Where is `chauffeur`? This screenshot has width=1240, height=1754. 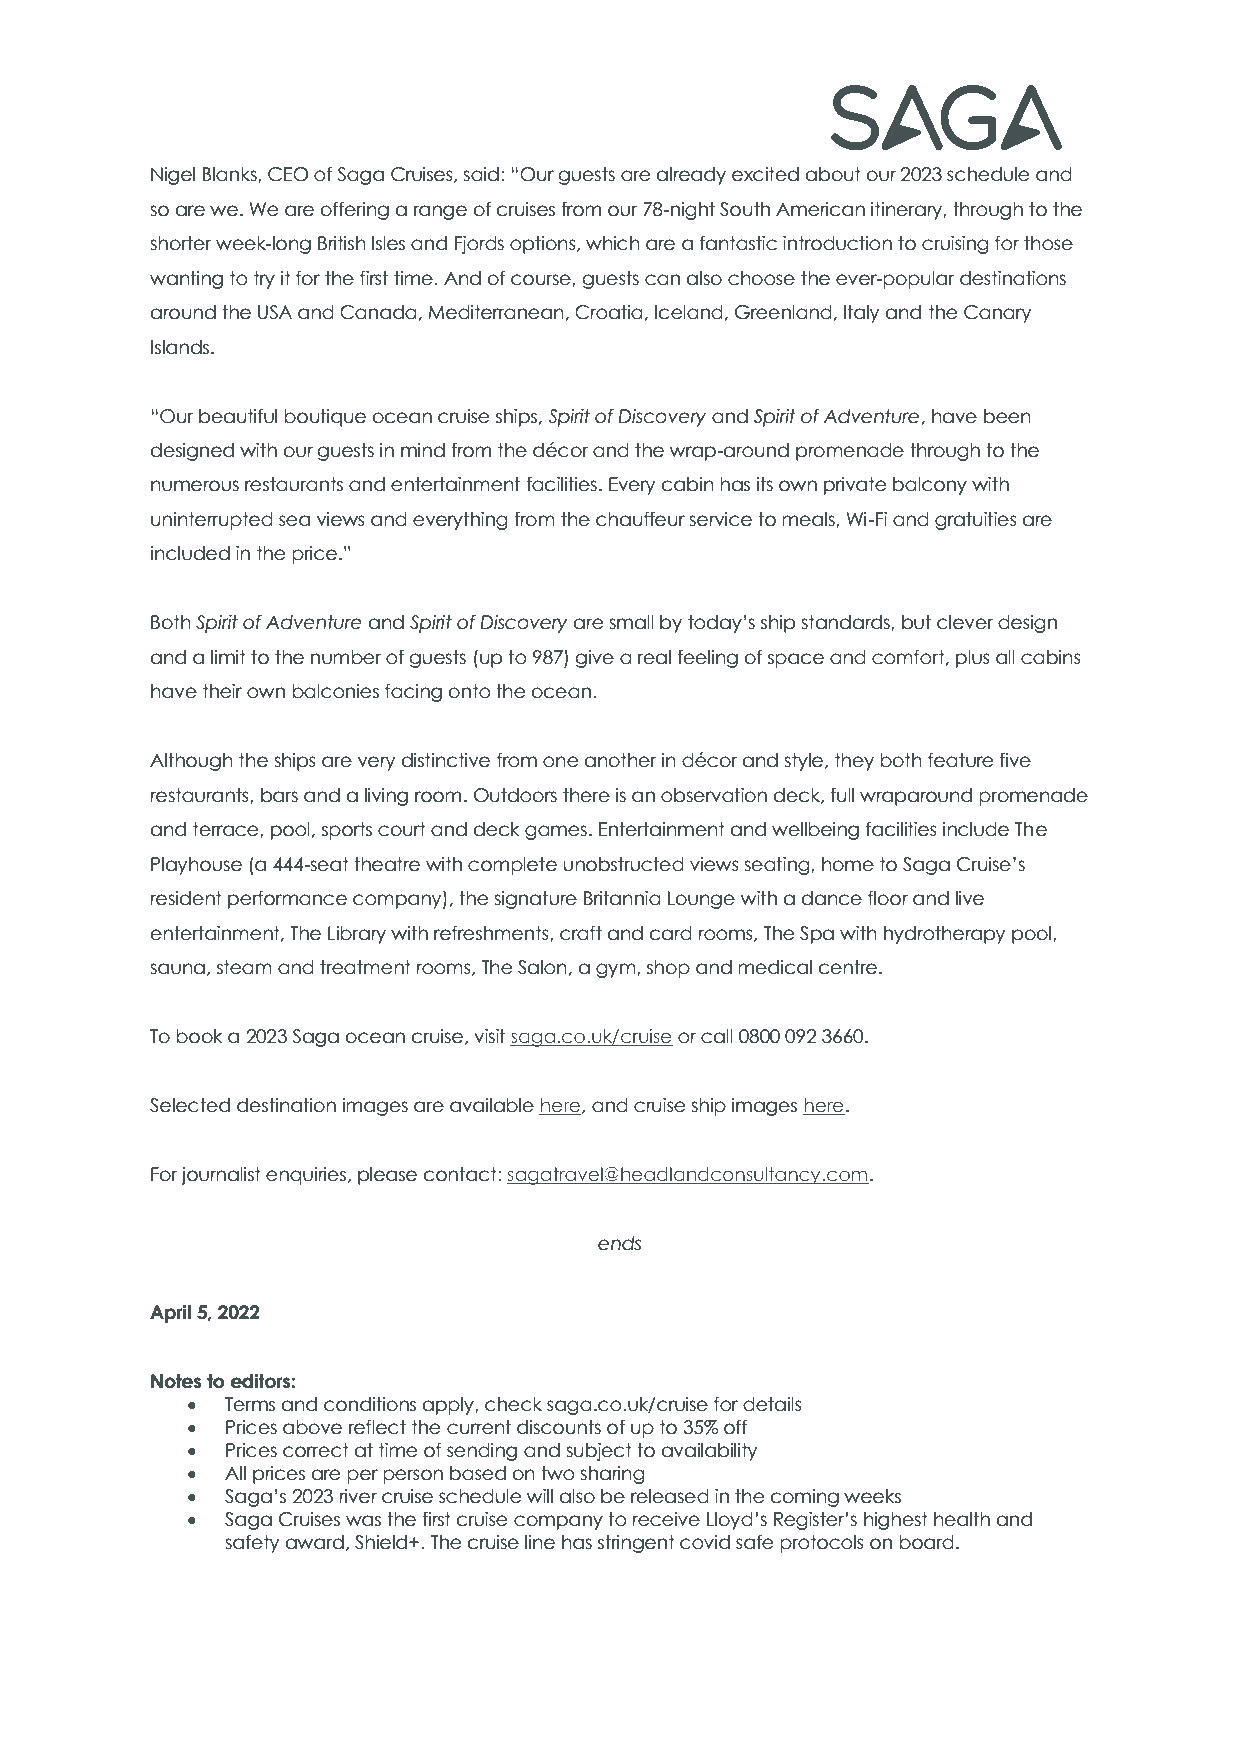 chauffeur is located at coordinates (640, 519).
